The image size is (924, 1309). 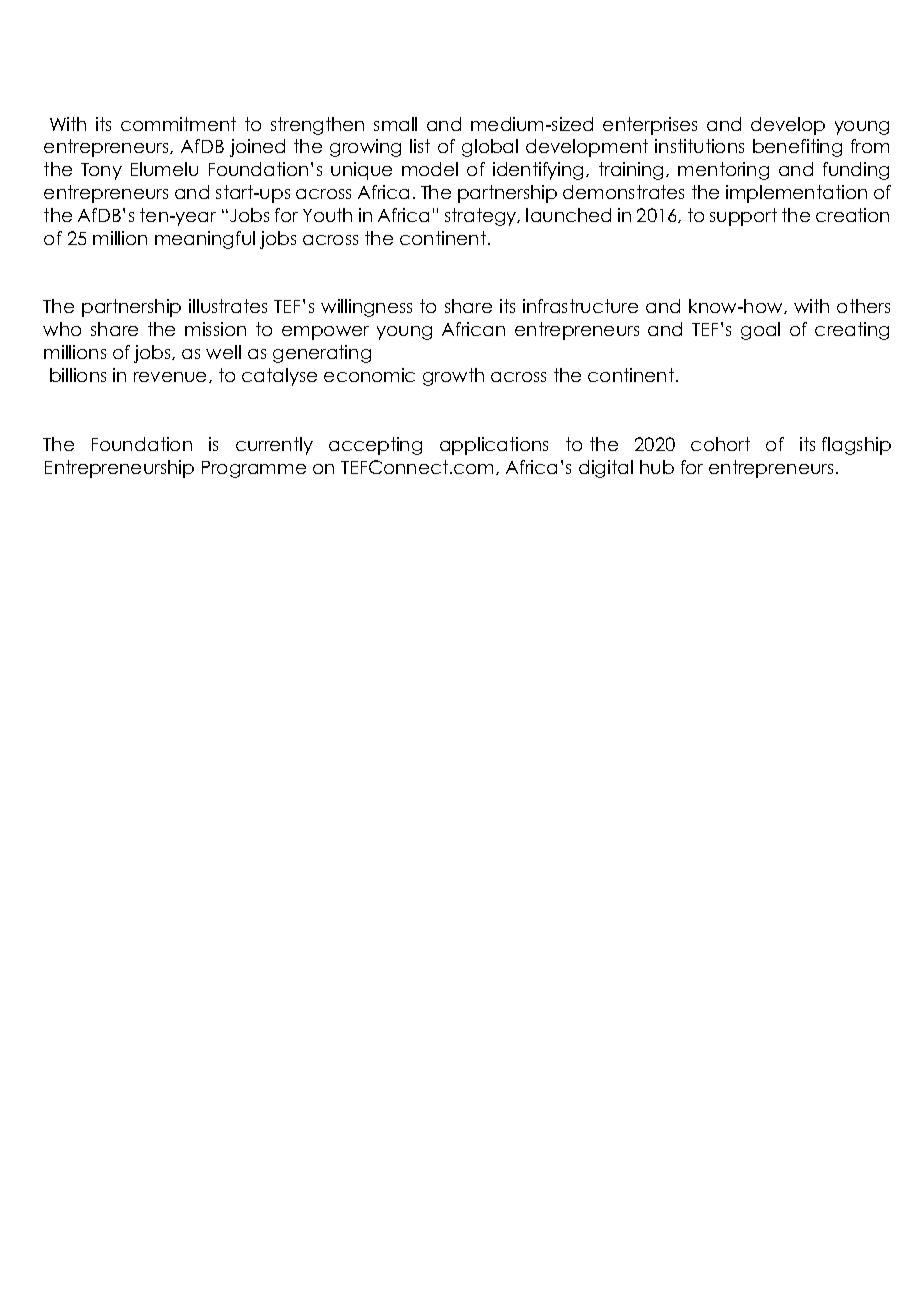 I want to click on willingness, so click(x=366, y=308).
